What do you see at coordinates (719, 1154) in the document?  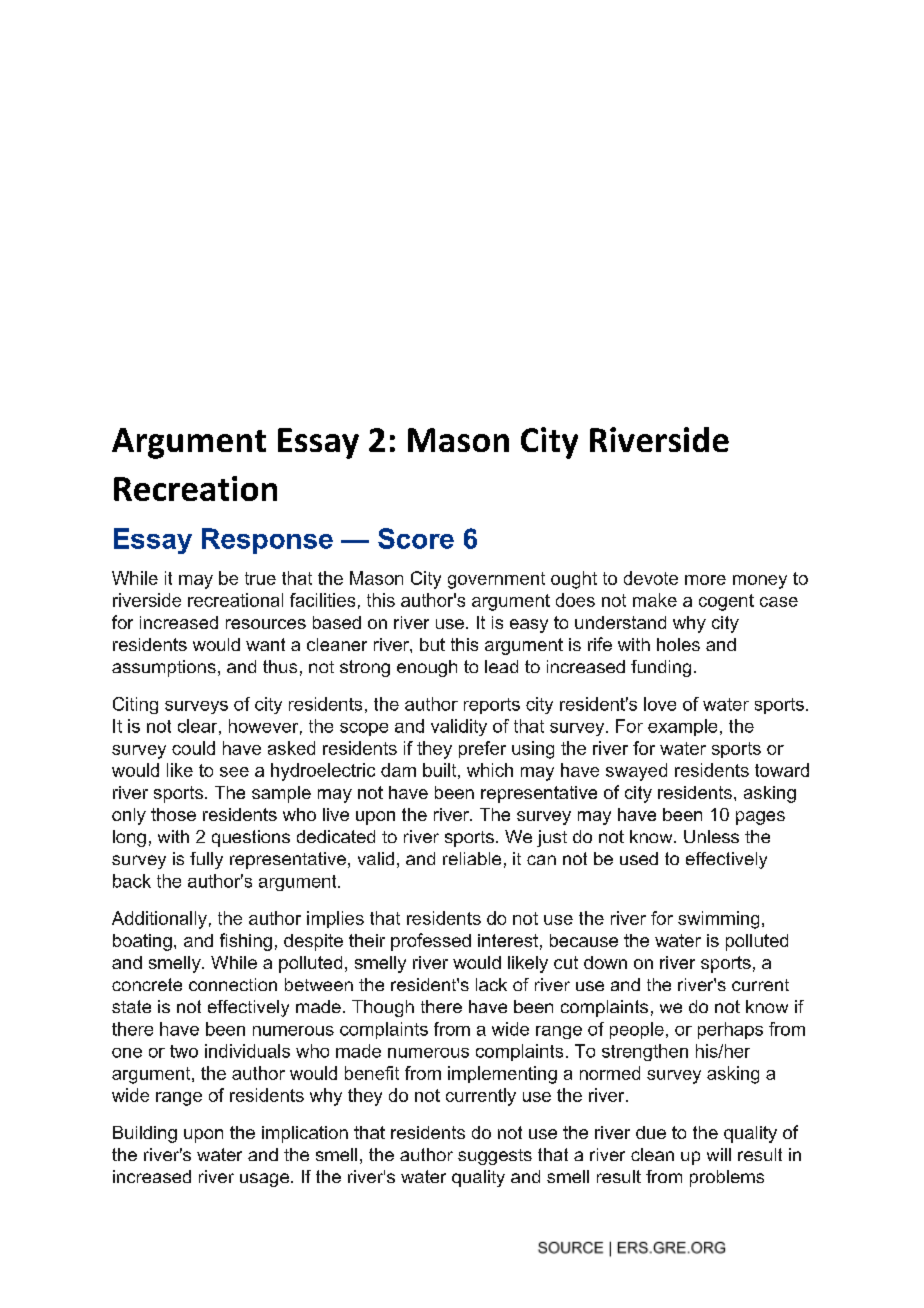 I see `will` at bounding box center [719, 1154].
